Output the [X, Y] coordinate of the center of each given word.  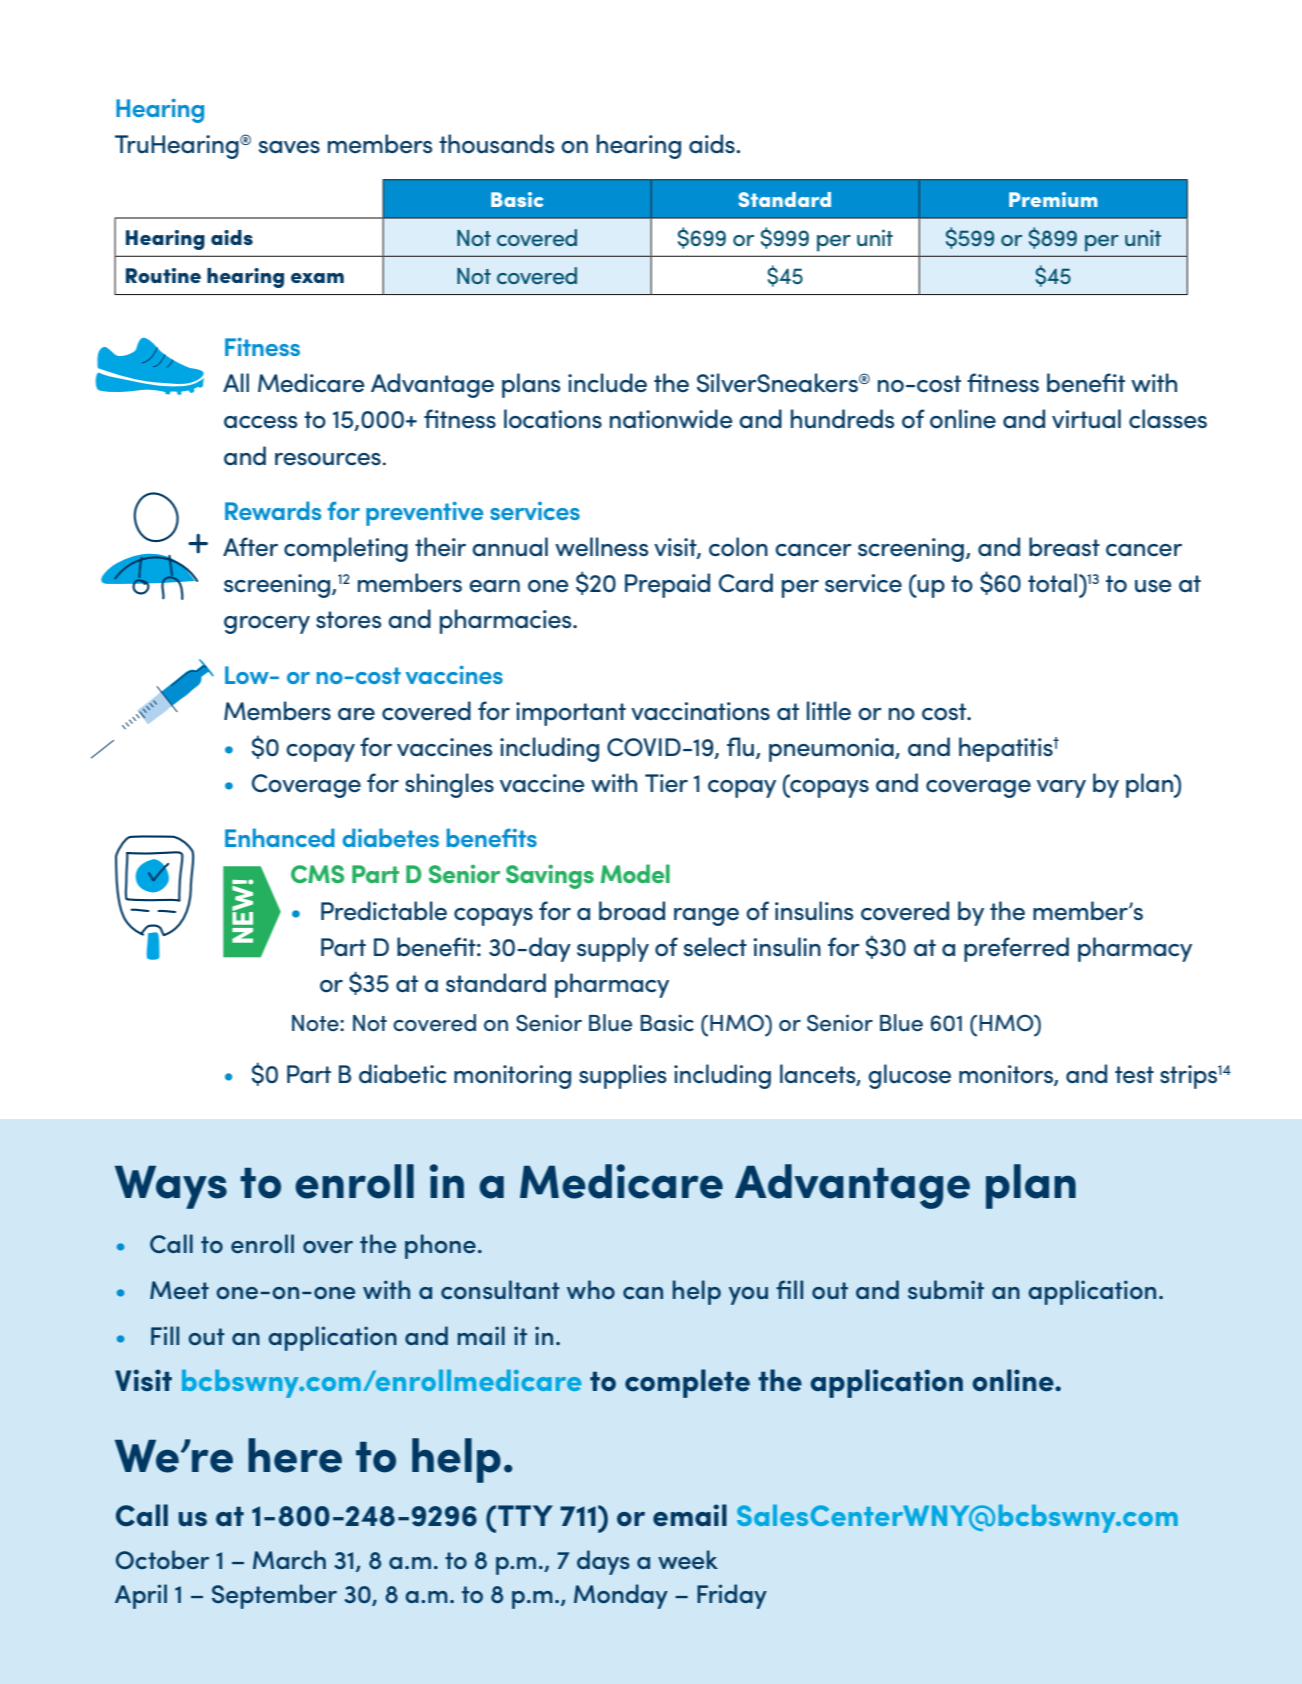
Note [316, 1023]
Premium [1053, 199]
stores [348, 619]
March [289, 1559]
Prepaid [667, 585]
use [1153, 586]
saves [289, 147]
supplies [623, 1076]
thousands [496, 144]
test [1134, 1074]
